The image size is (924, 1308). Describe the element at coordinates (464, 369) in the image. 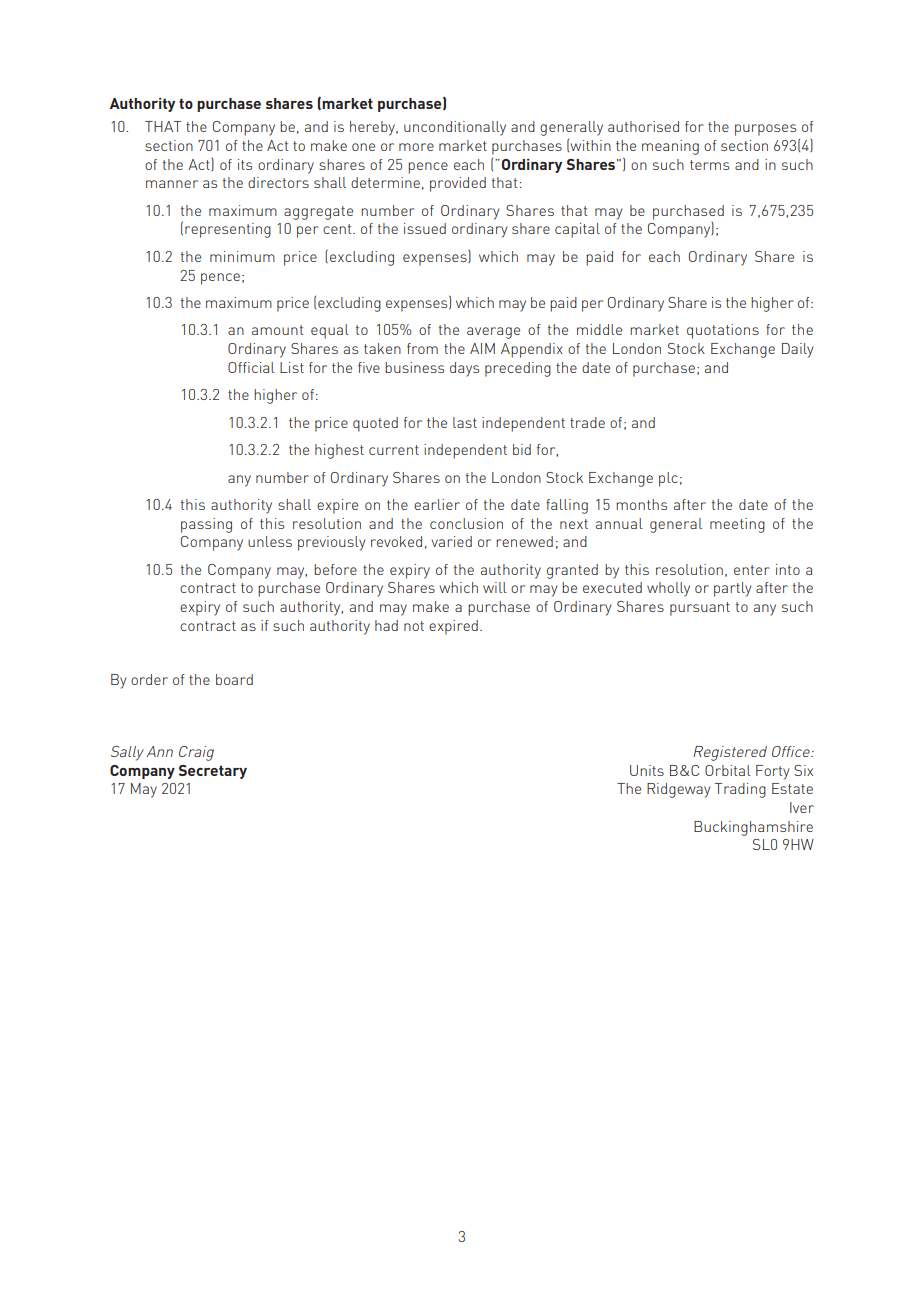

I see `days` at that location.
